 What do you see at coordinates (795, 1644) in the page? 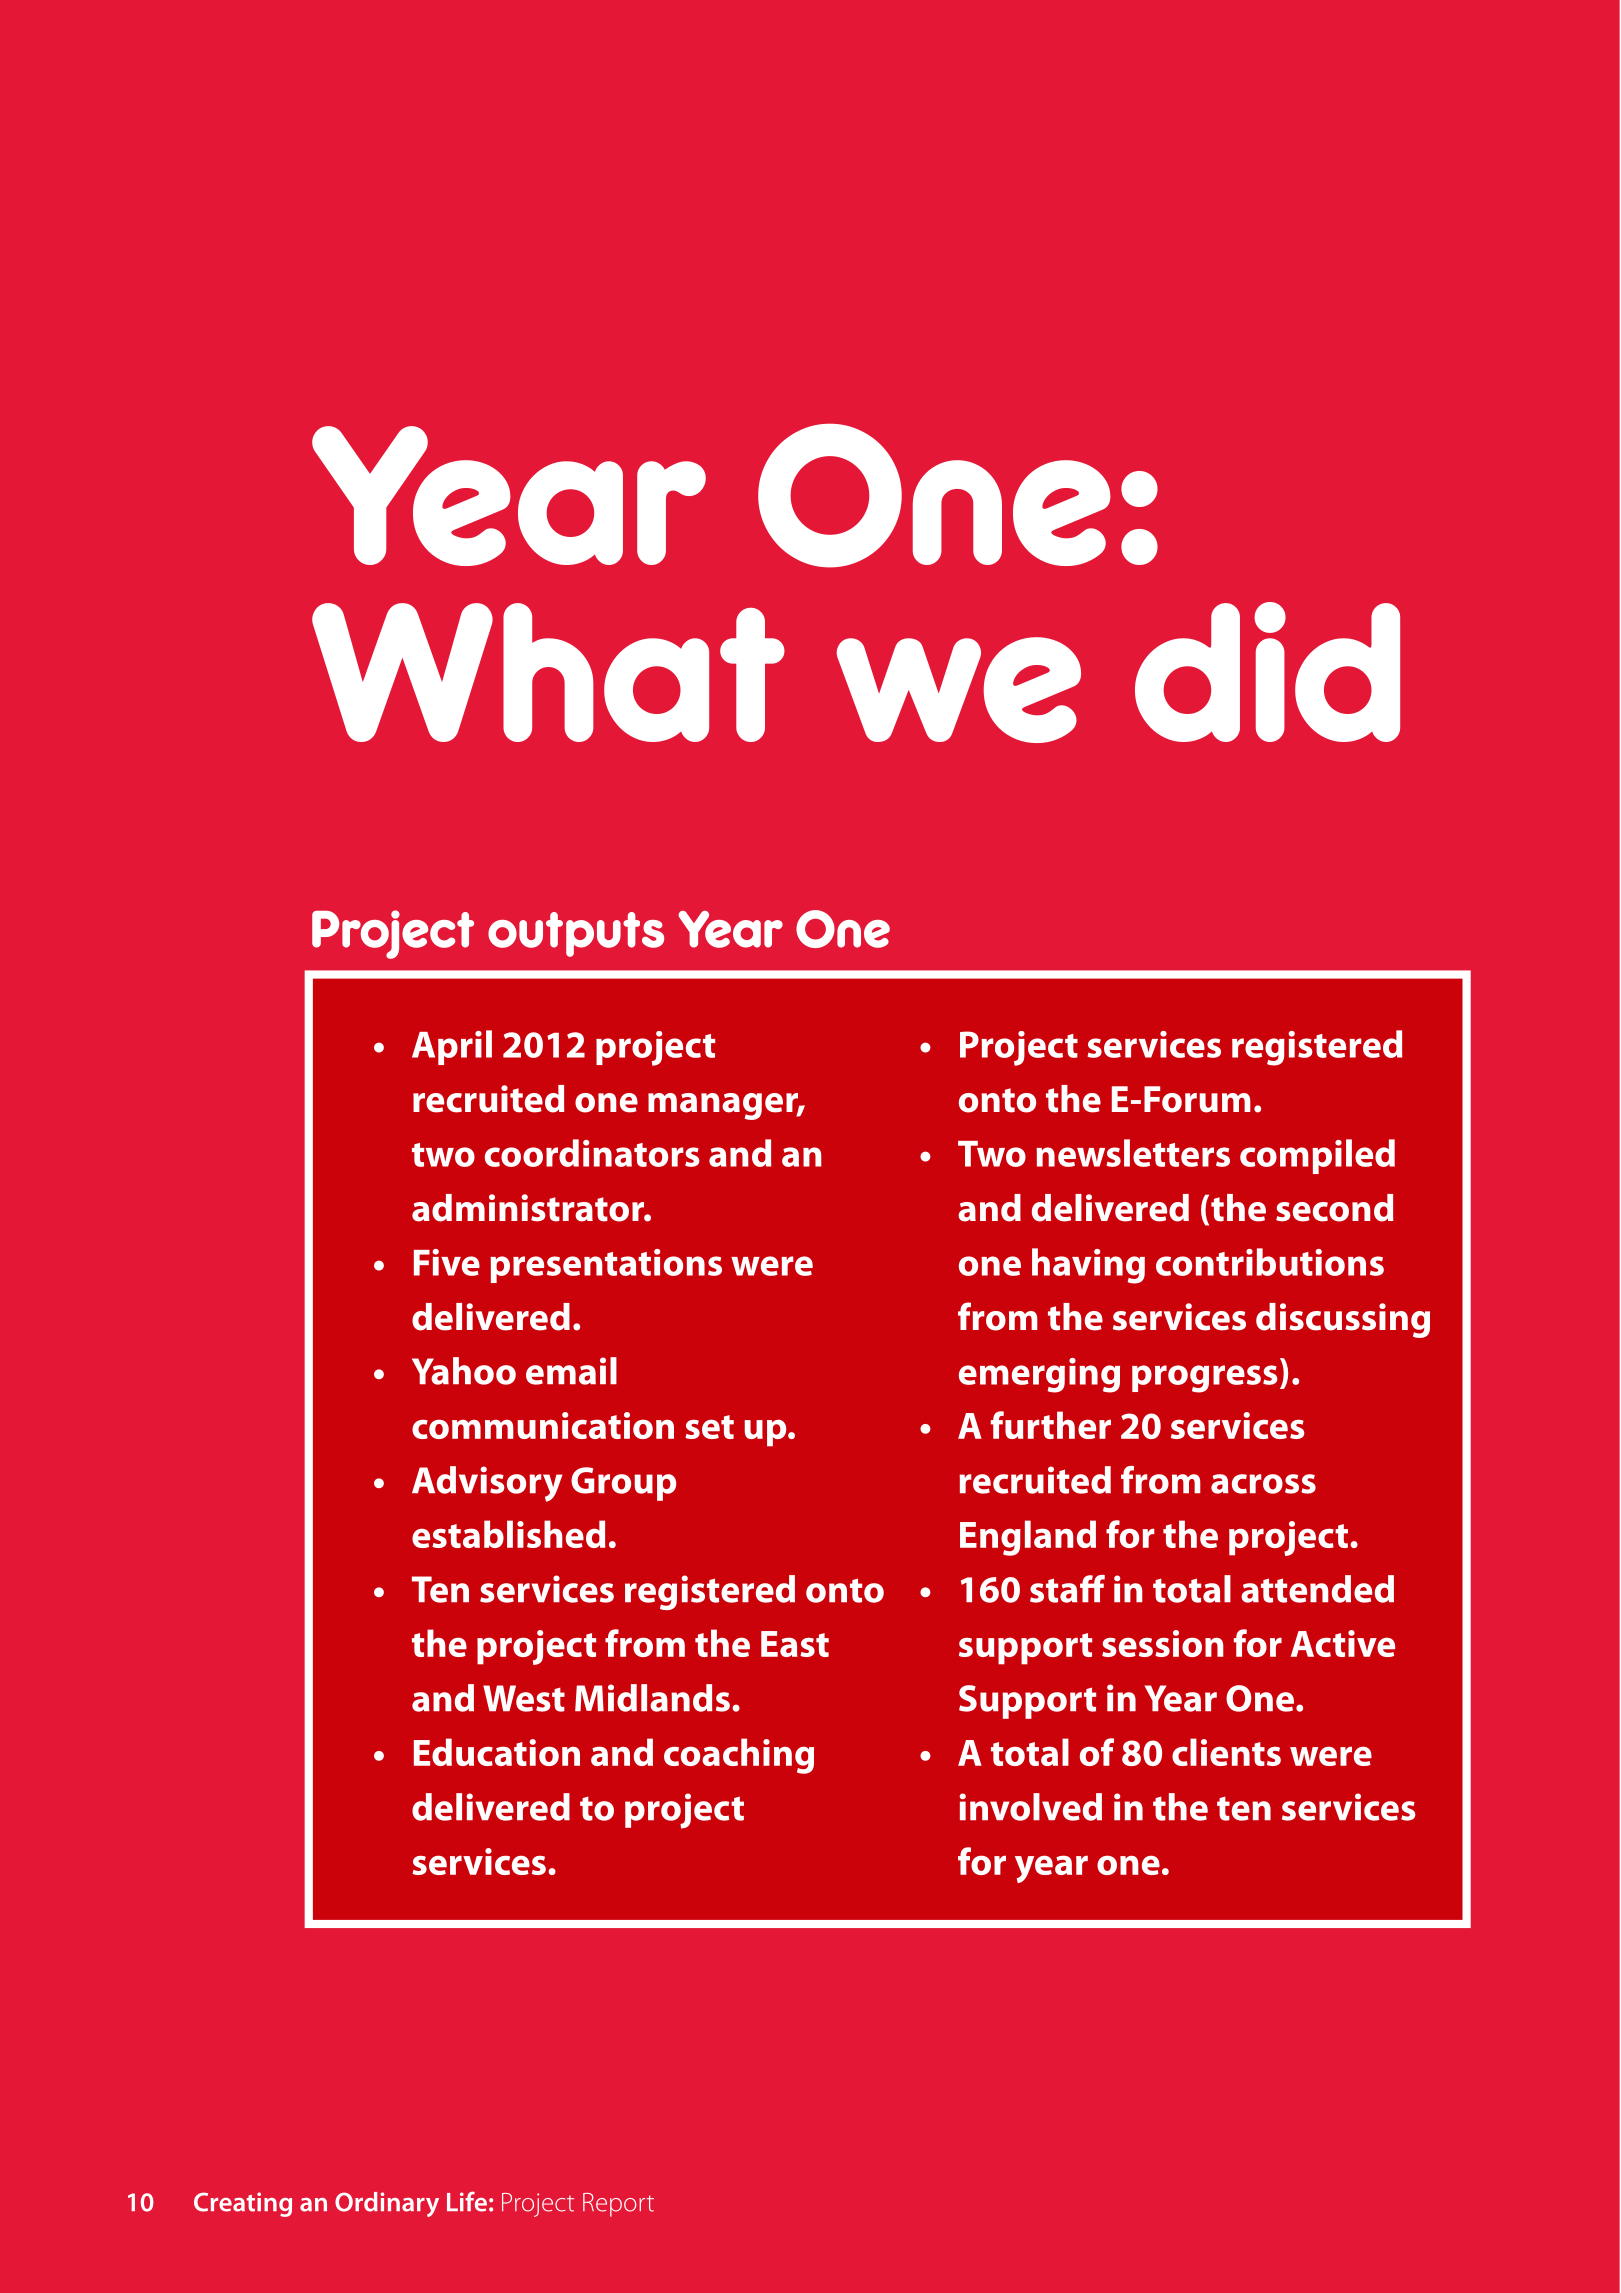
I see `East` at bounding box center [795, 1644].
